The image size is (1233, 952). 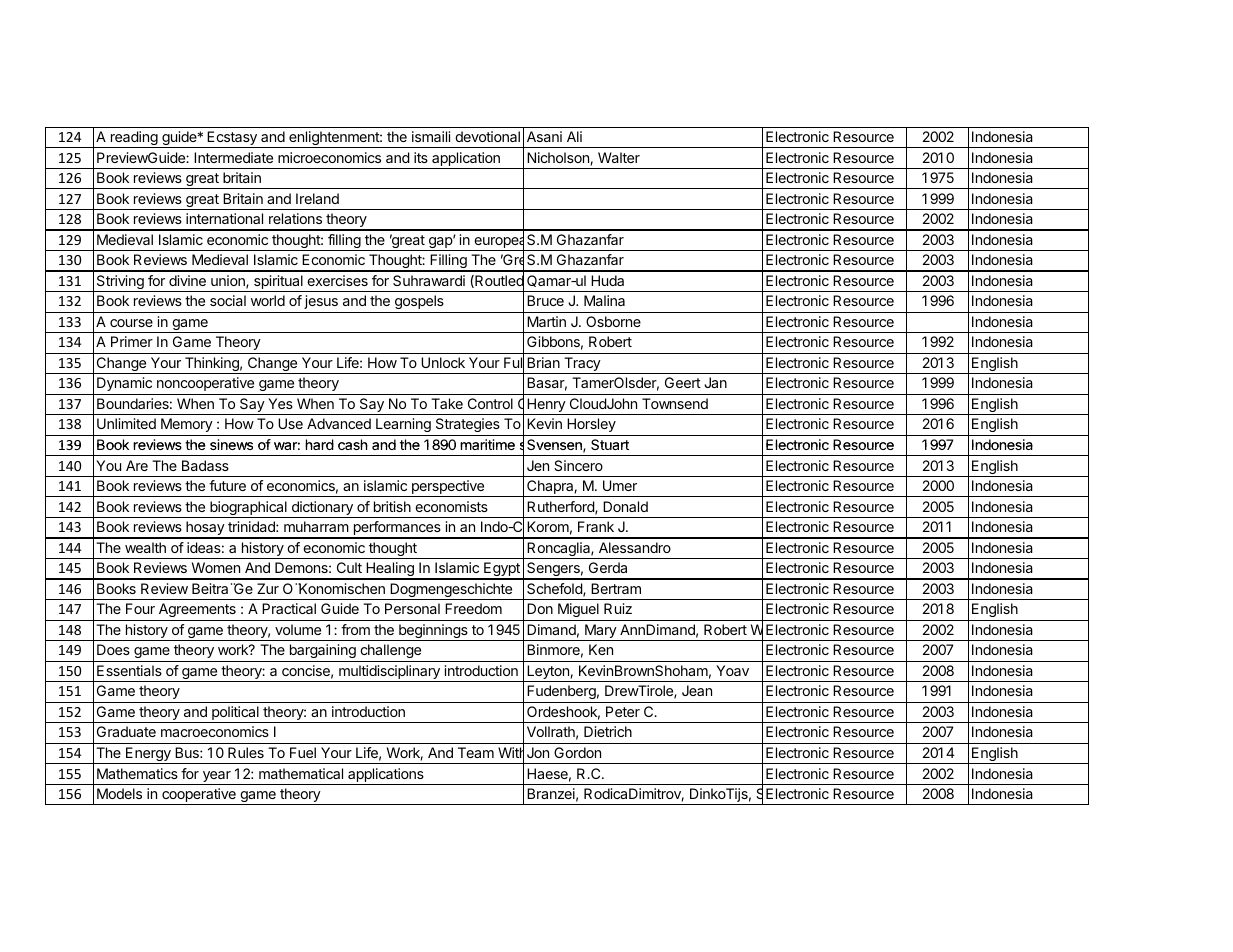 What do you see at coordinates (216, 778) in the document?
I see `year` at bounding box center [216, 778].
